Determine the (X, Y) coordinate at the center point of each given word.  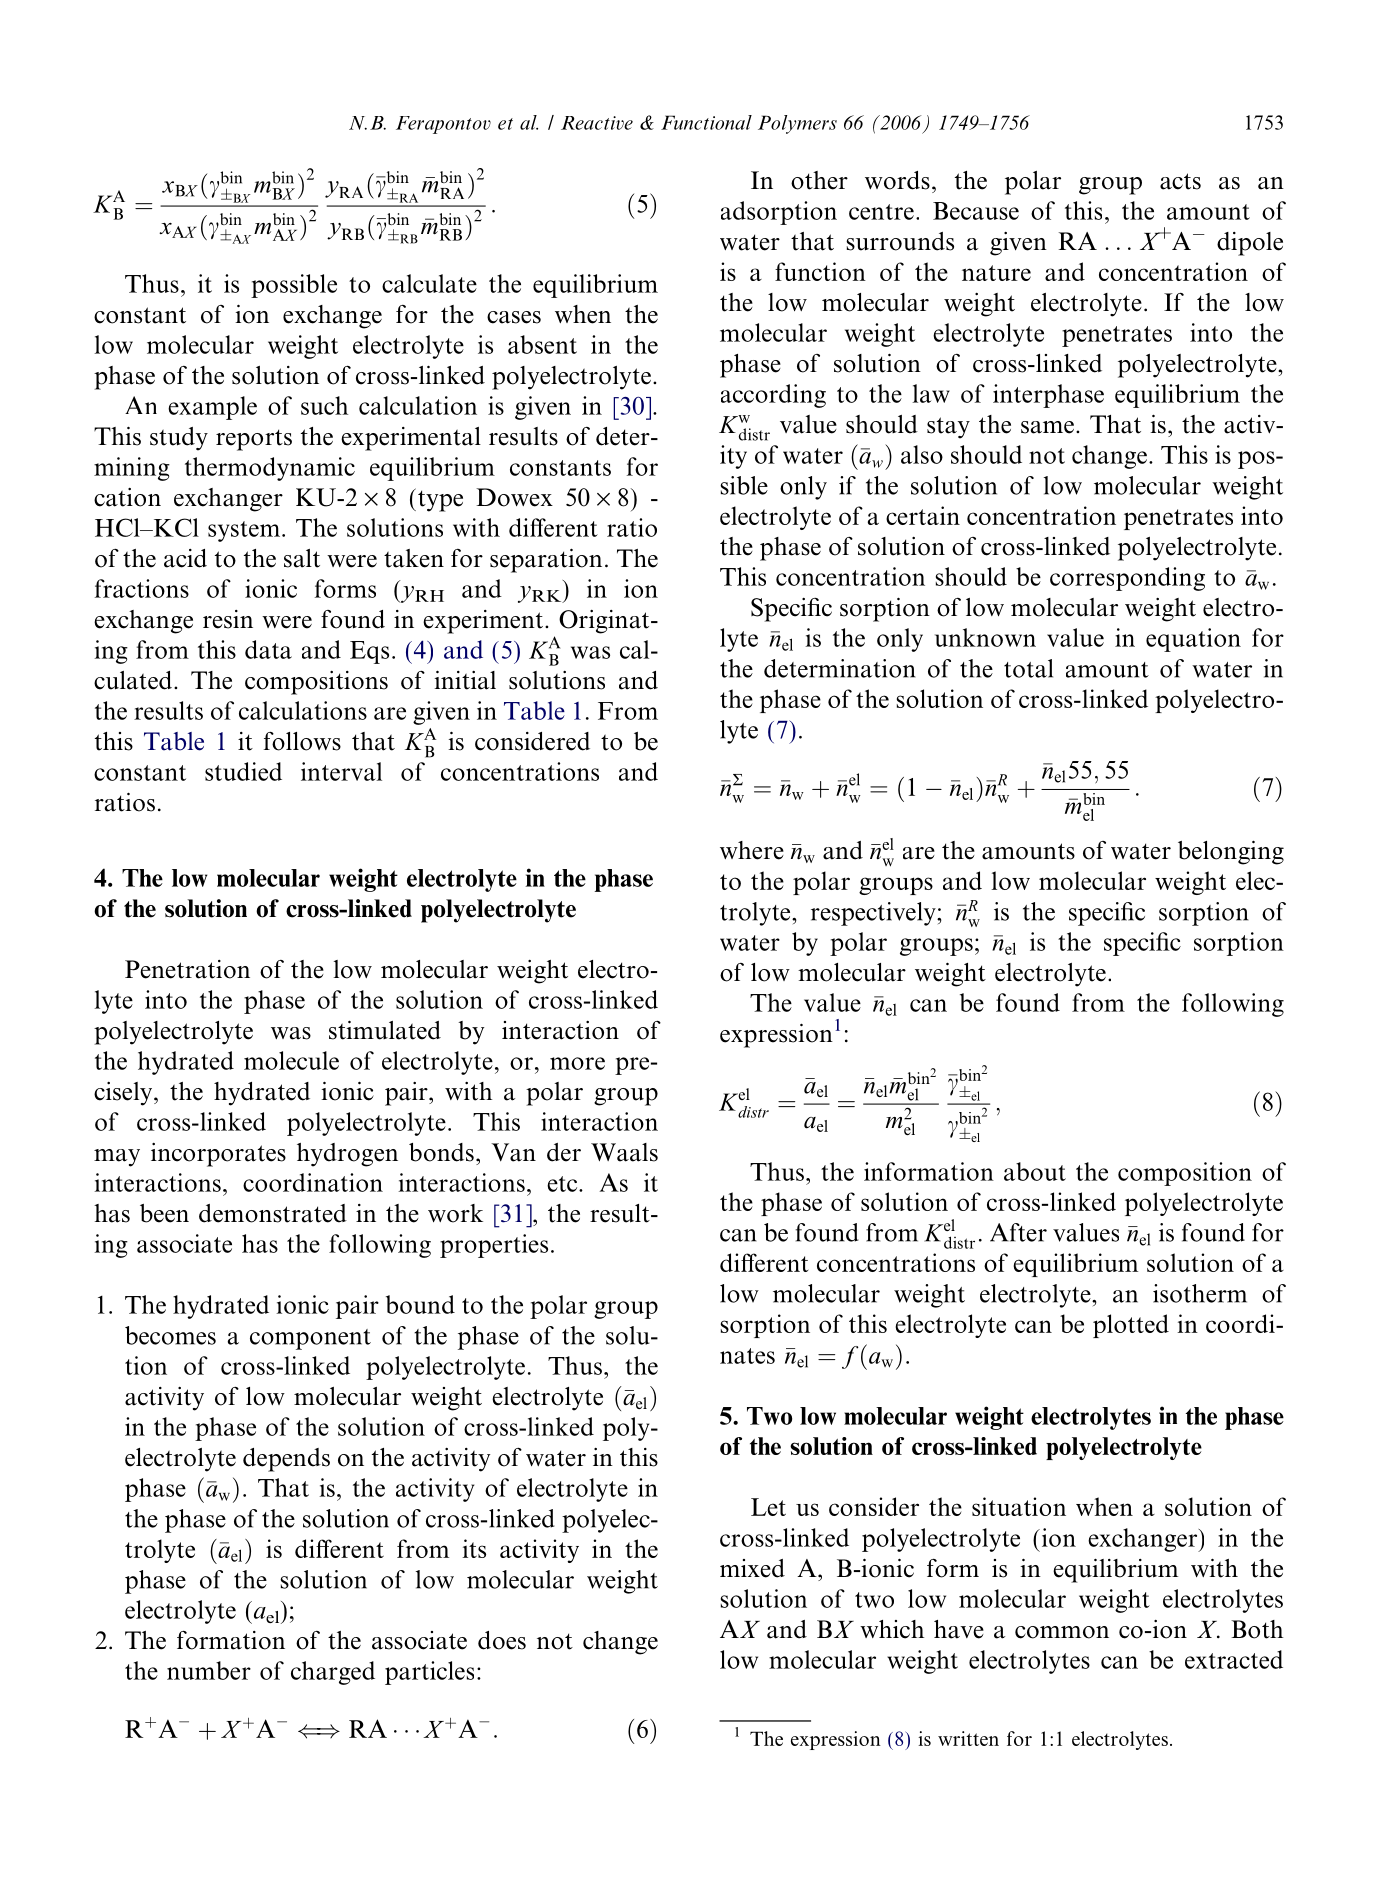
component (310, 1339)
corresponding (1127, 579)
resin (228, 619)
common (1062, 1632)
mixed (752, 1568)
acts (1180, 181)
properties (494, 1246)
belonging (1231, 852)
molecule (291, 1060)
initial (465, 680)
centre (881, 212)
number (209, 1670)
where (752, 850)
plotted (1131, 1326)
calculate (429, 283)
